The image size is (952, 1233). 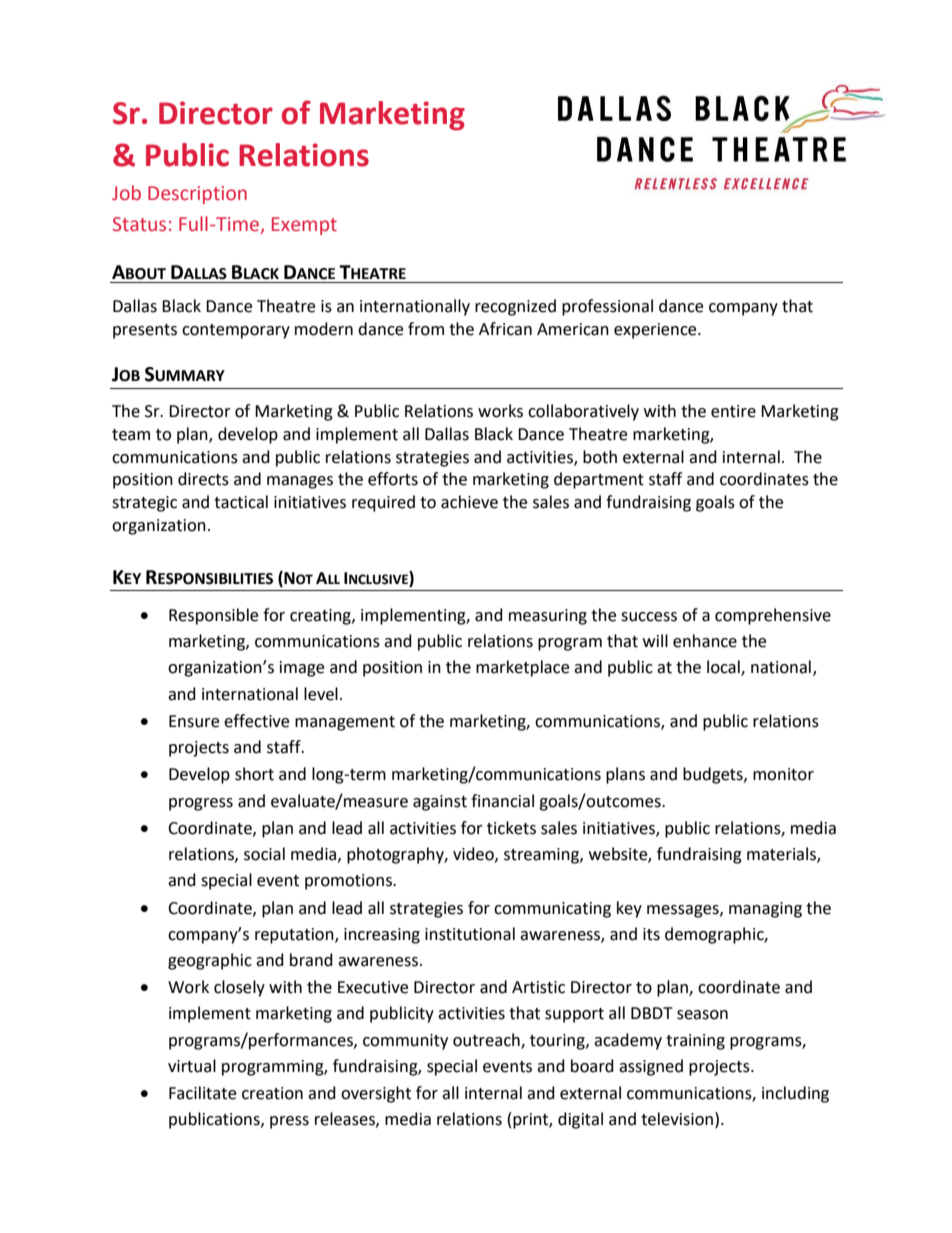 What do you see at coordinates (202, 1093) in the page?
I see `Facilitate` at bounding box center [202, 1093].
